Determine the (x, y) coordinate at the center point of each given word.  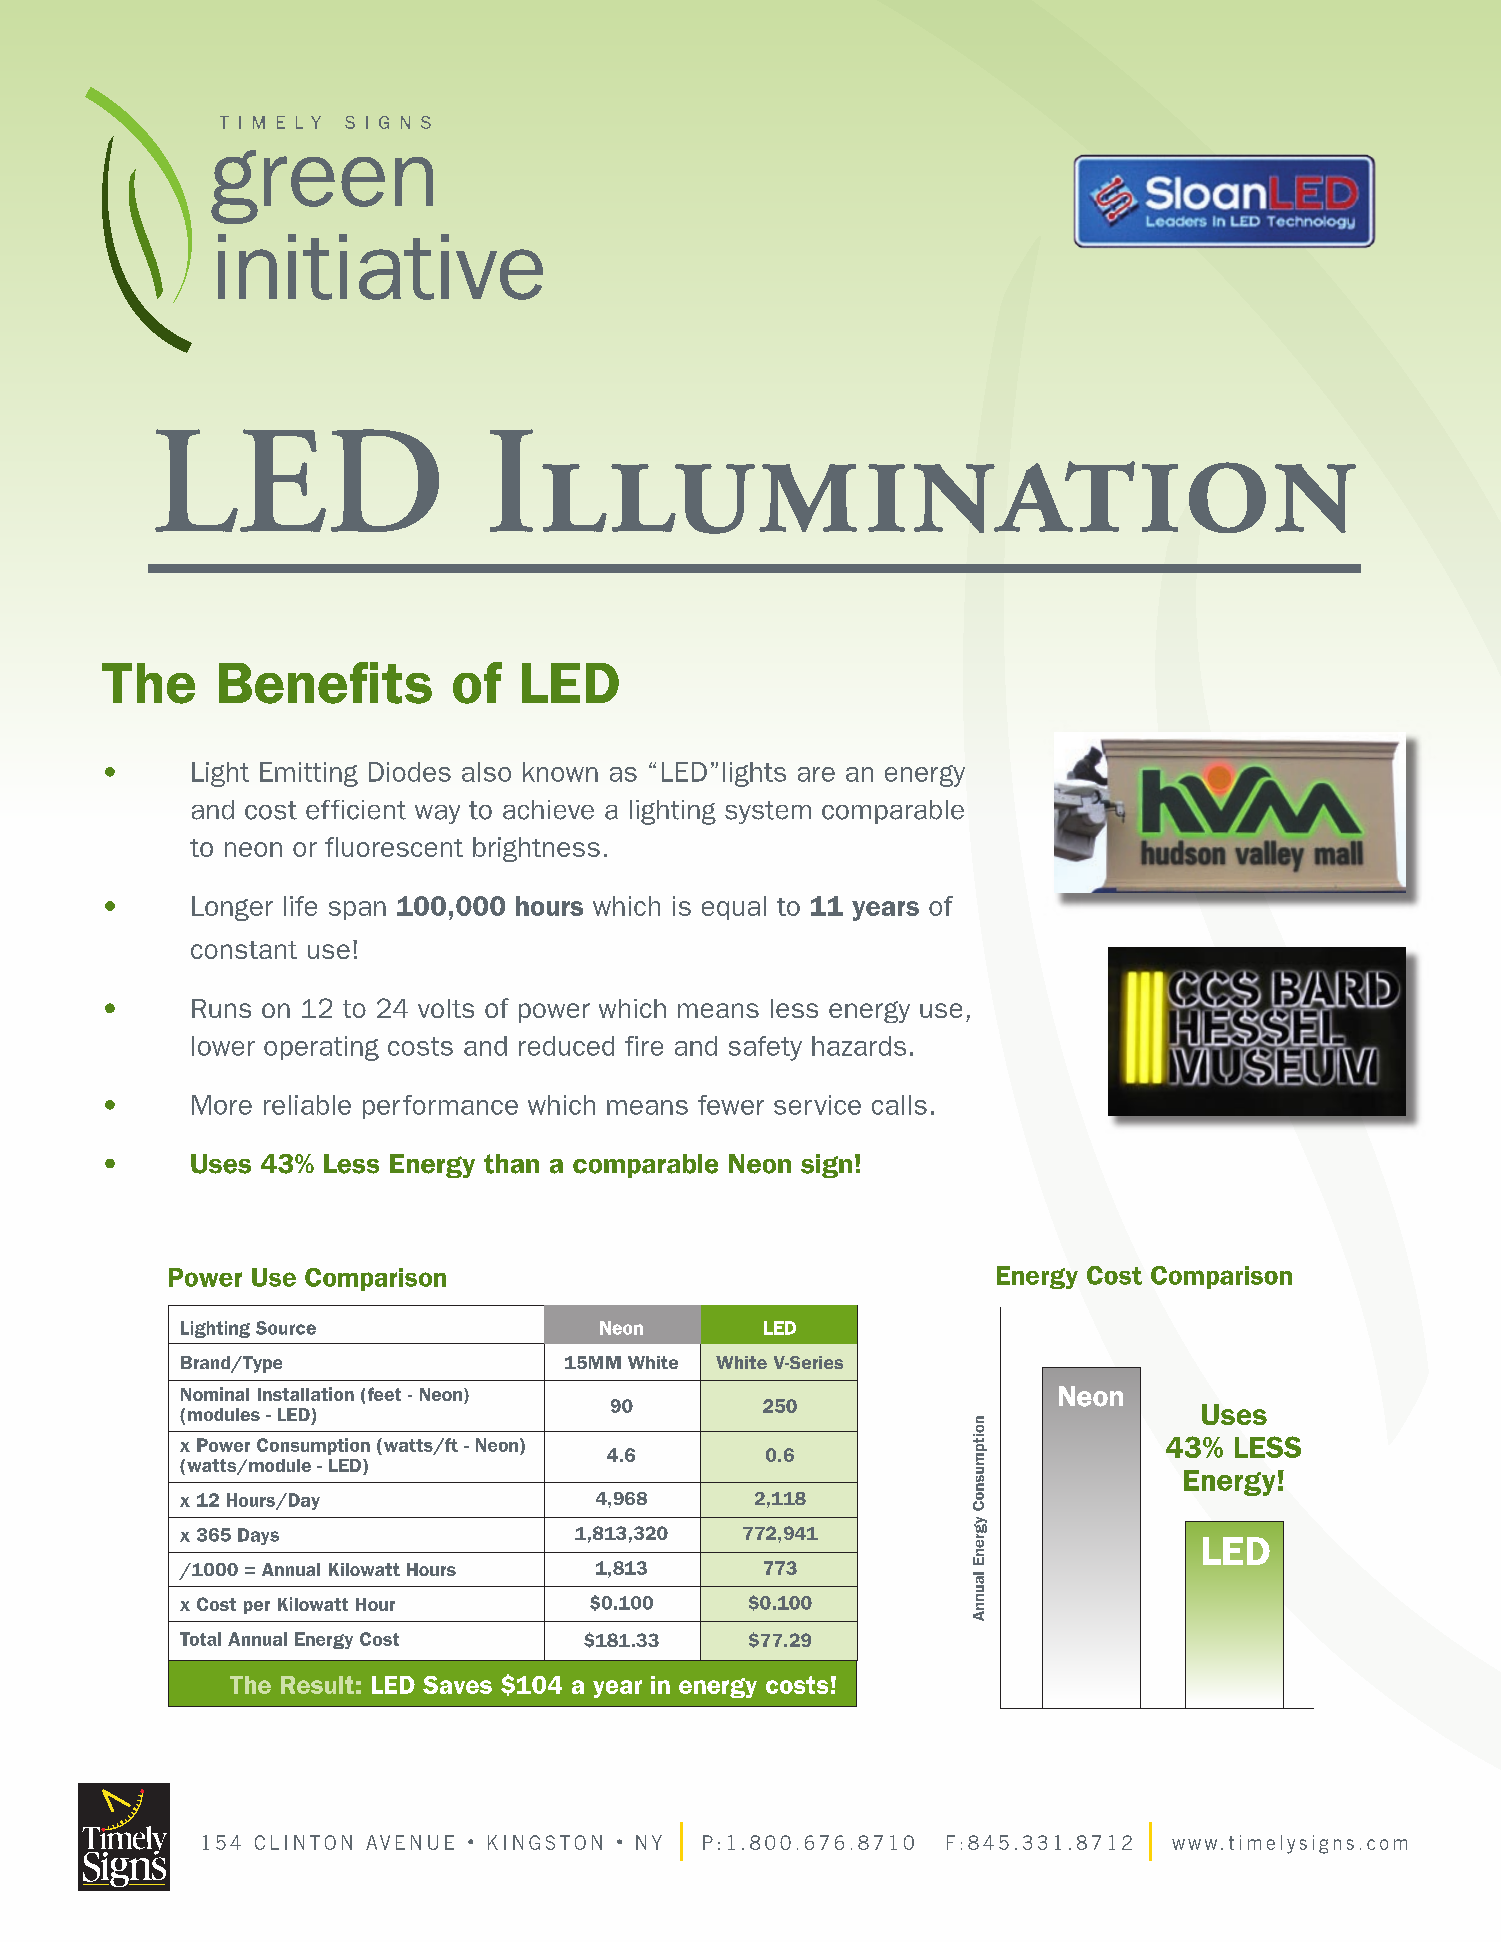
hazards (859, 1046)
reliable (307, 1105)
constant (244, 950)
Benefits (325, 683)
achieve (548, 810)
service (817, 1105)
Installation (306, 1394)
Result (317, 1685)
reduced (566, 1046)
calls (899, 1105)
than (511, 1164)
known (560, 772)
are (816, 774)
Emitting (309, 774)
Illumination (923, 481)
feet (384, 1394)
